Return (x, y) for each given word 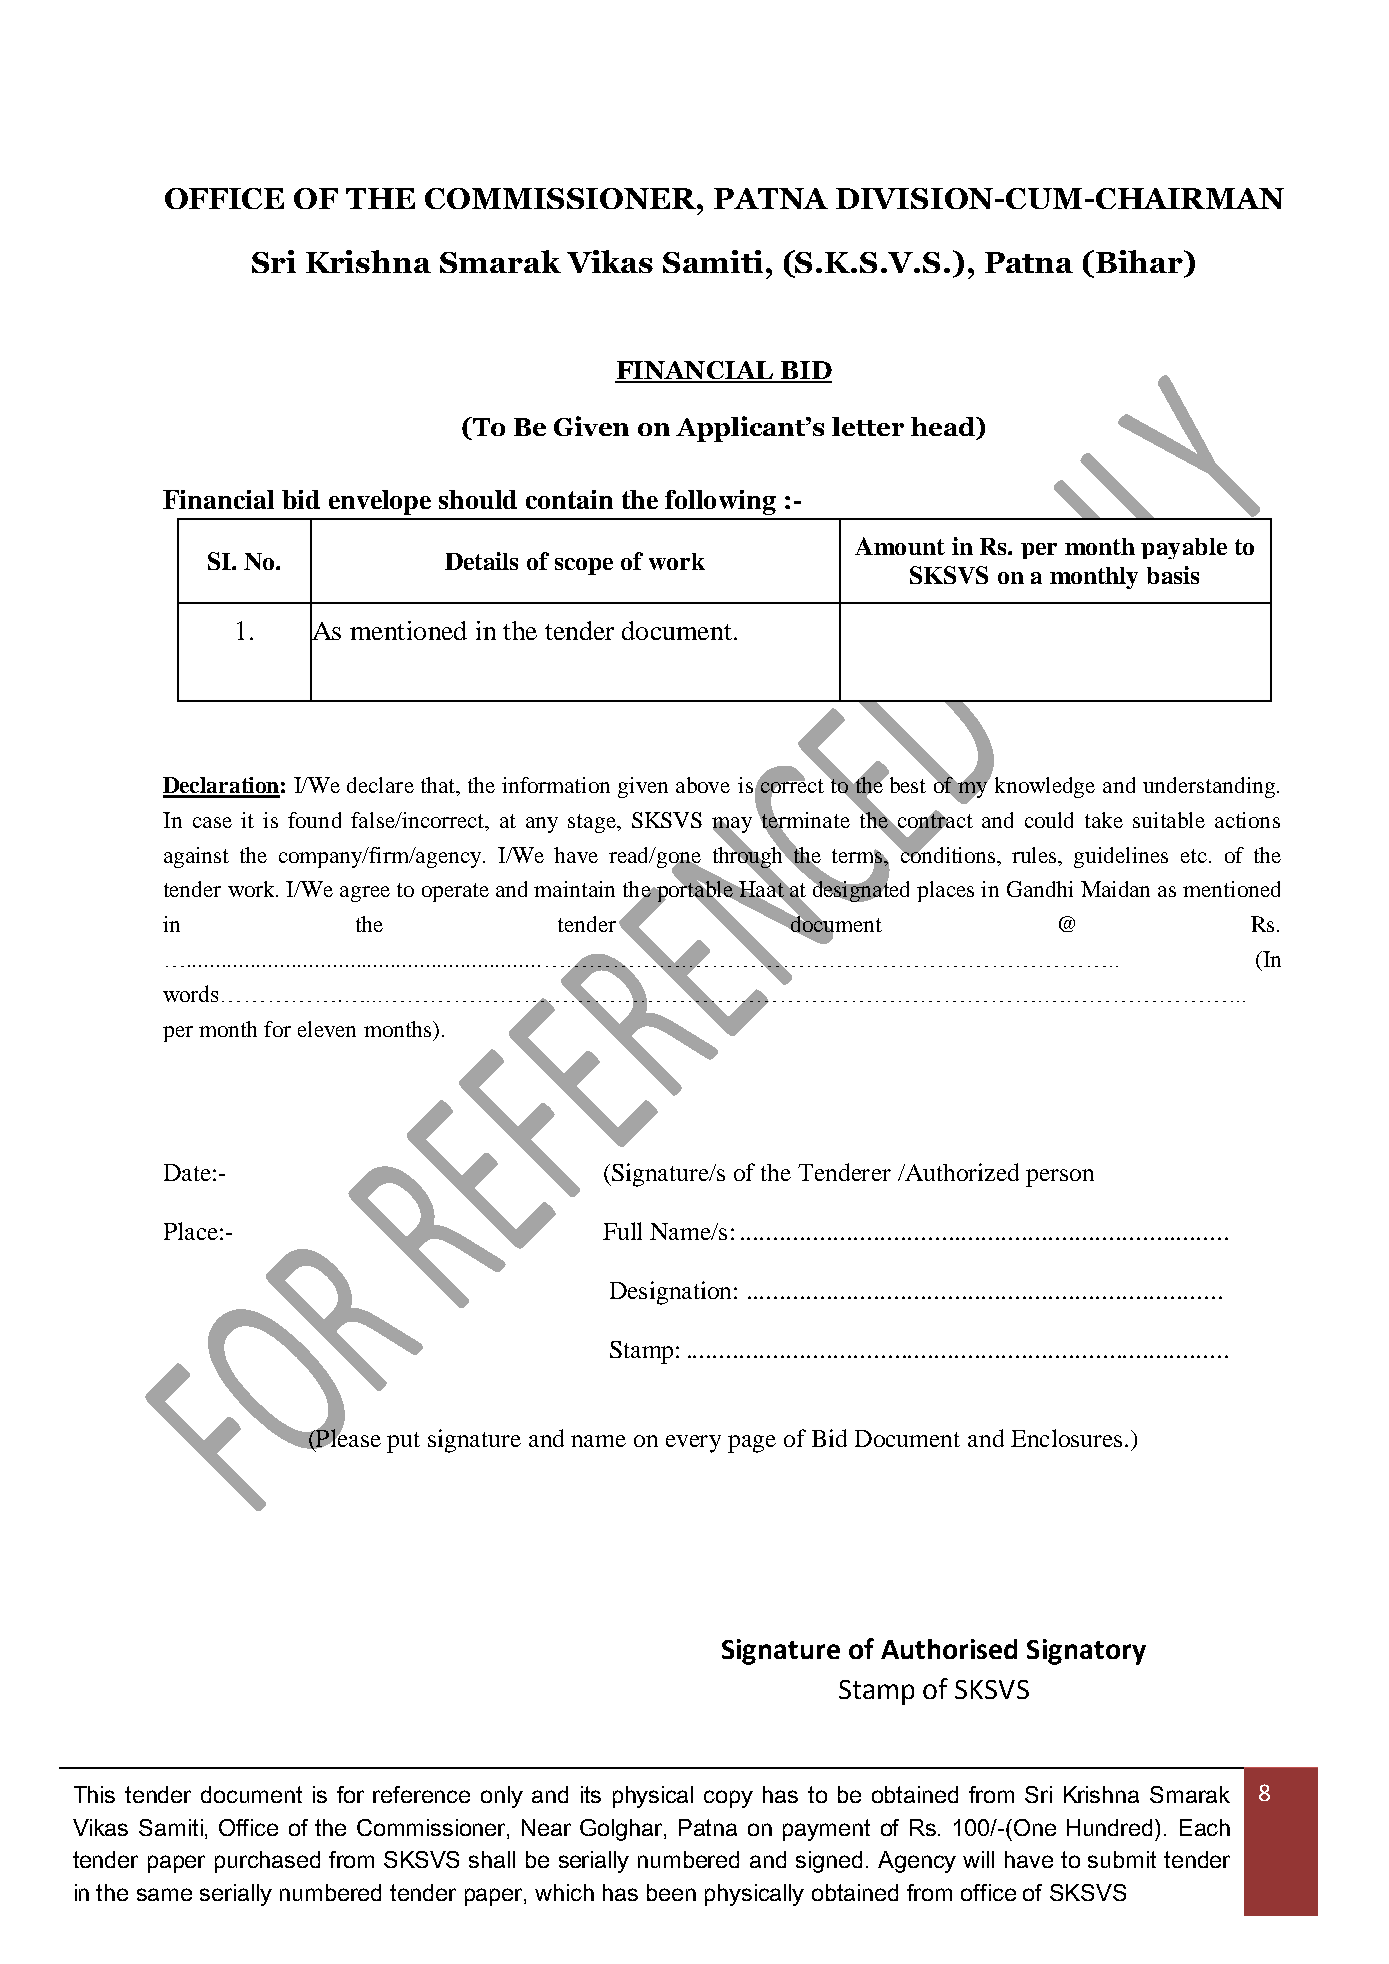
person (1060, 1178)
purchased (267, 1862)
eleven (327, 1029)
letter (868, 426)
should (478, 499)
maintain (574, 889)
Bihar (1140, 261)
